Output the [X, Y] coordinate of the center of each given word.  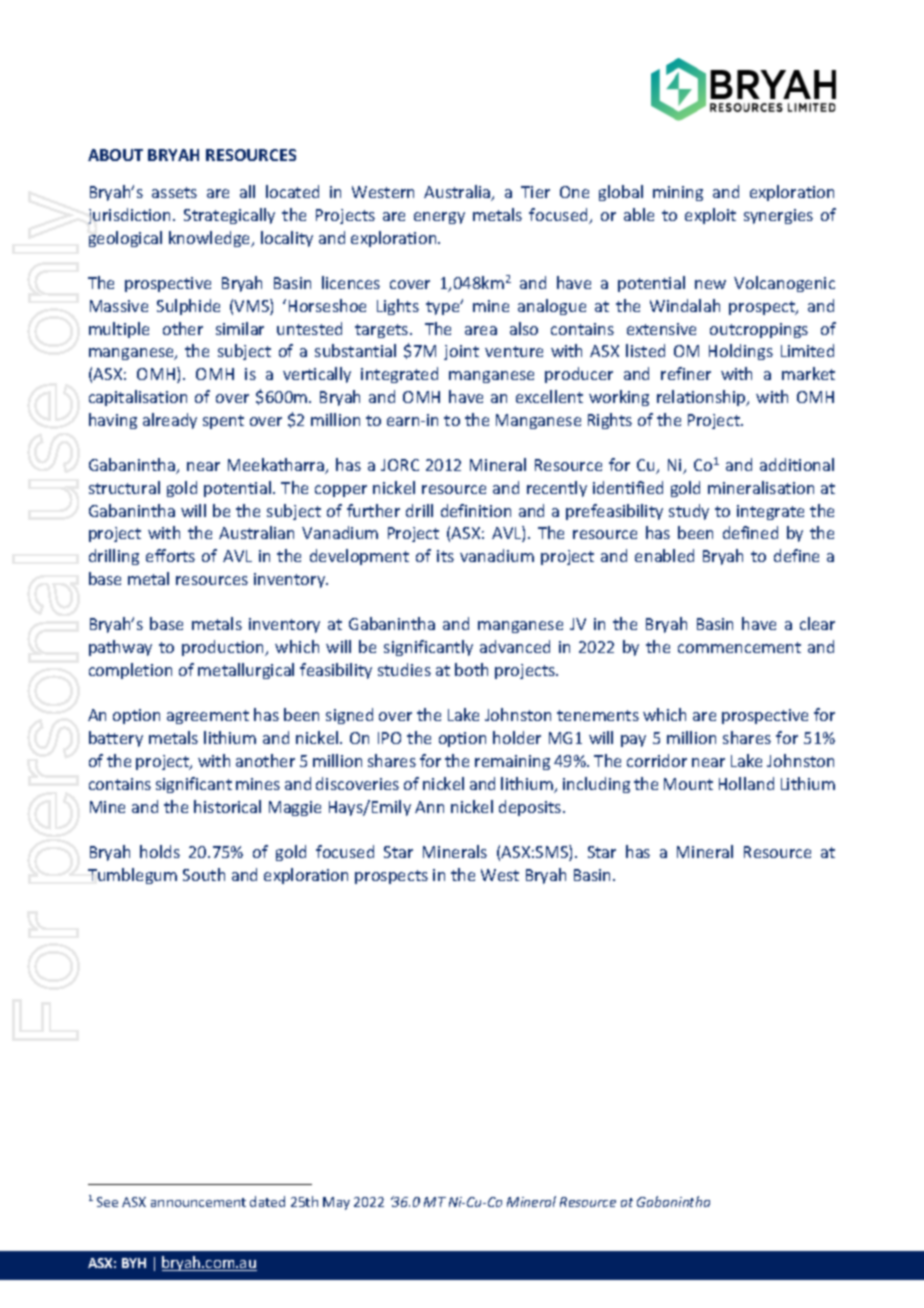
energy [439, 218]
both [471, 669]
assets [174, 192]
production [224, 648]
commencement [739, 647]
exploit [710, 216]
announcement [198, 1202]
